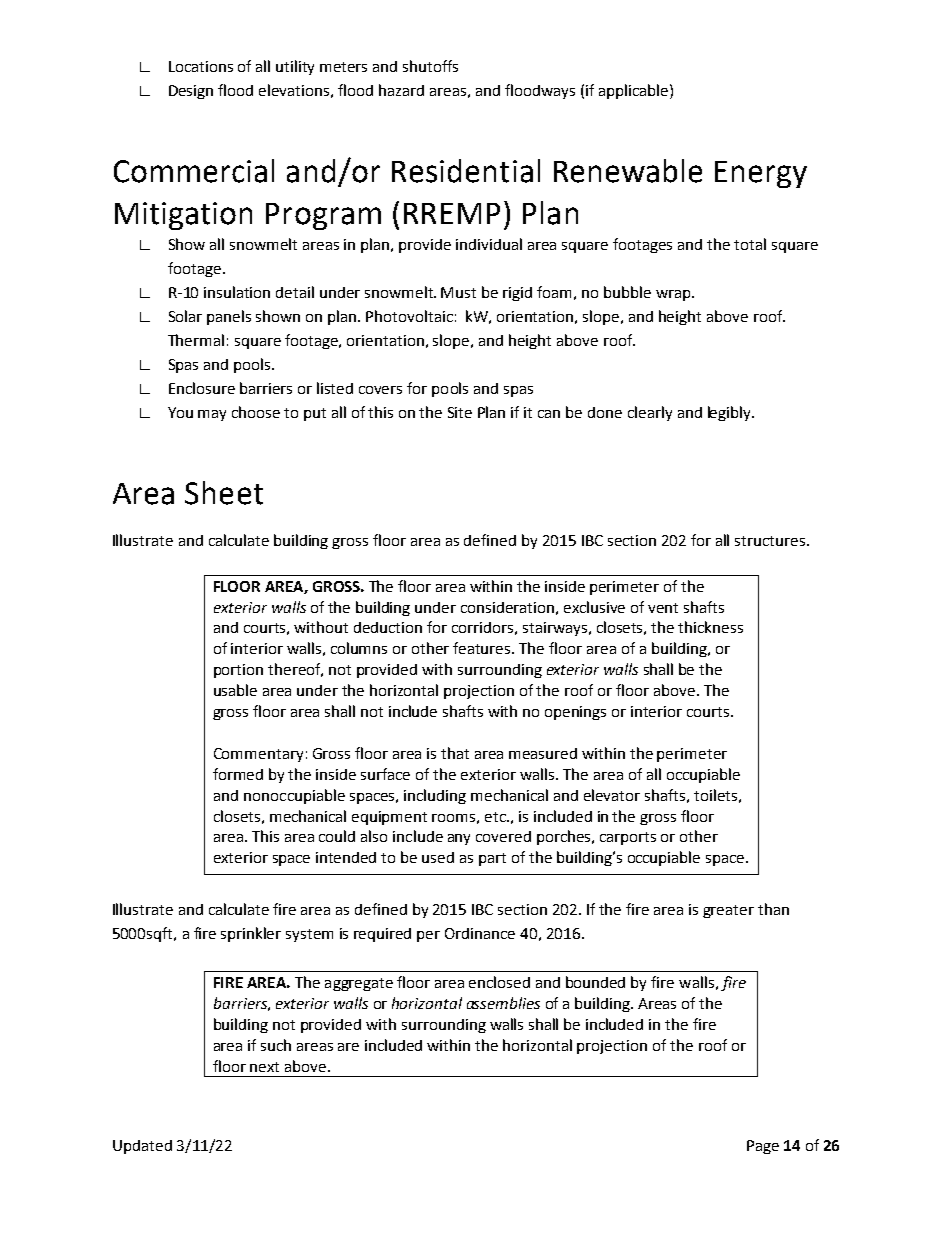 The image size is (952, 1233). Describe the element at coordinates (635, 91) in the screenshot. I see `applicable` at that location.
